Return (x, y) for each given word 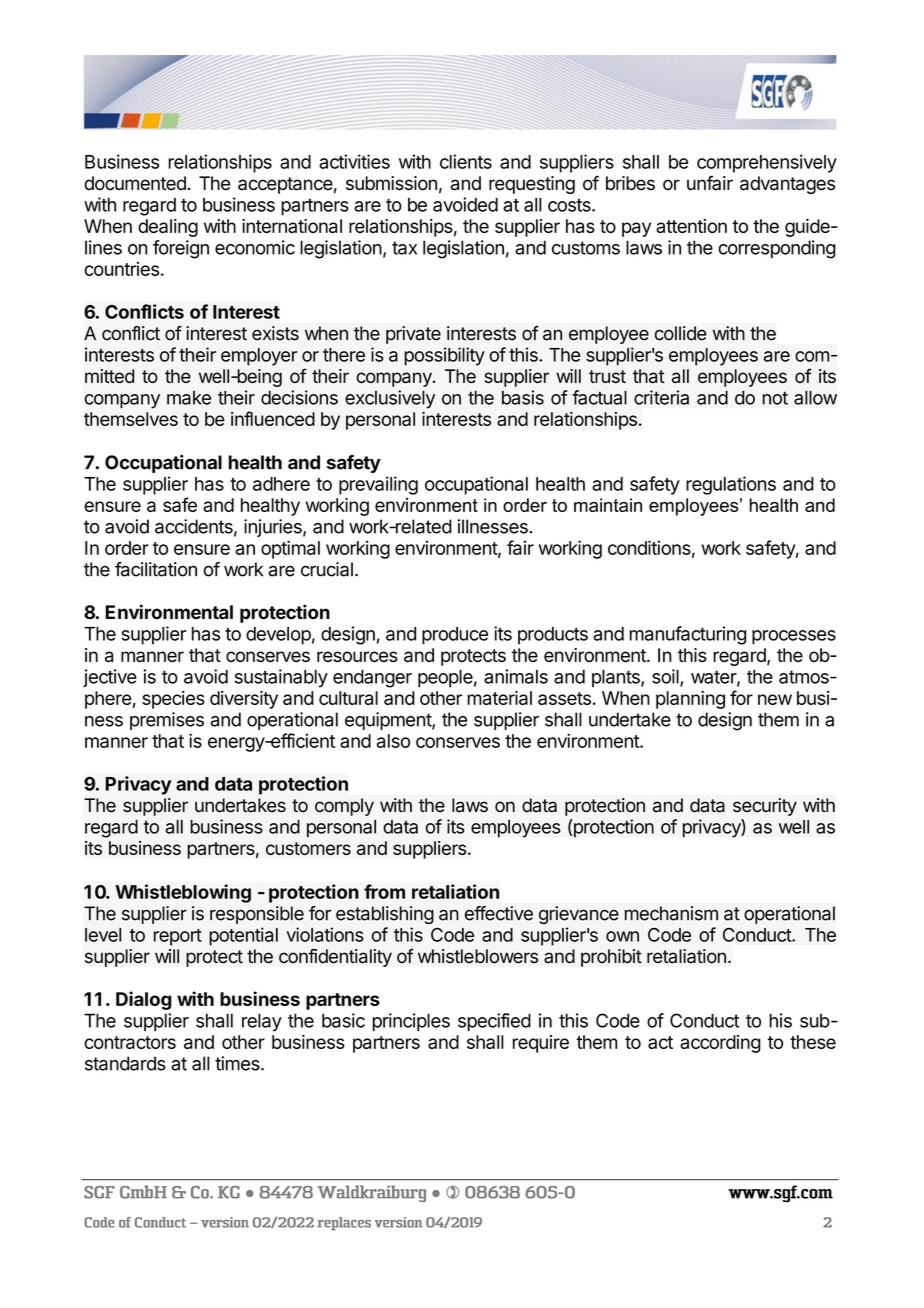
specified (494, 1022)
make (189, 398)
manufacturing (688, 635)
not (775, 398)
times (238, 1063)
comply (344, 807)
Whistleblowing (183, 893)
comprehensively (767, 163)
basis (523, 397)
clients (466, 161)
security (765, 807)
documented (135, 183)
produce (455, 636)
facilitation (156, 569)
